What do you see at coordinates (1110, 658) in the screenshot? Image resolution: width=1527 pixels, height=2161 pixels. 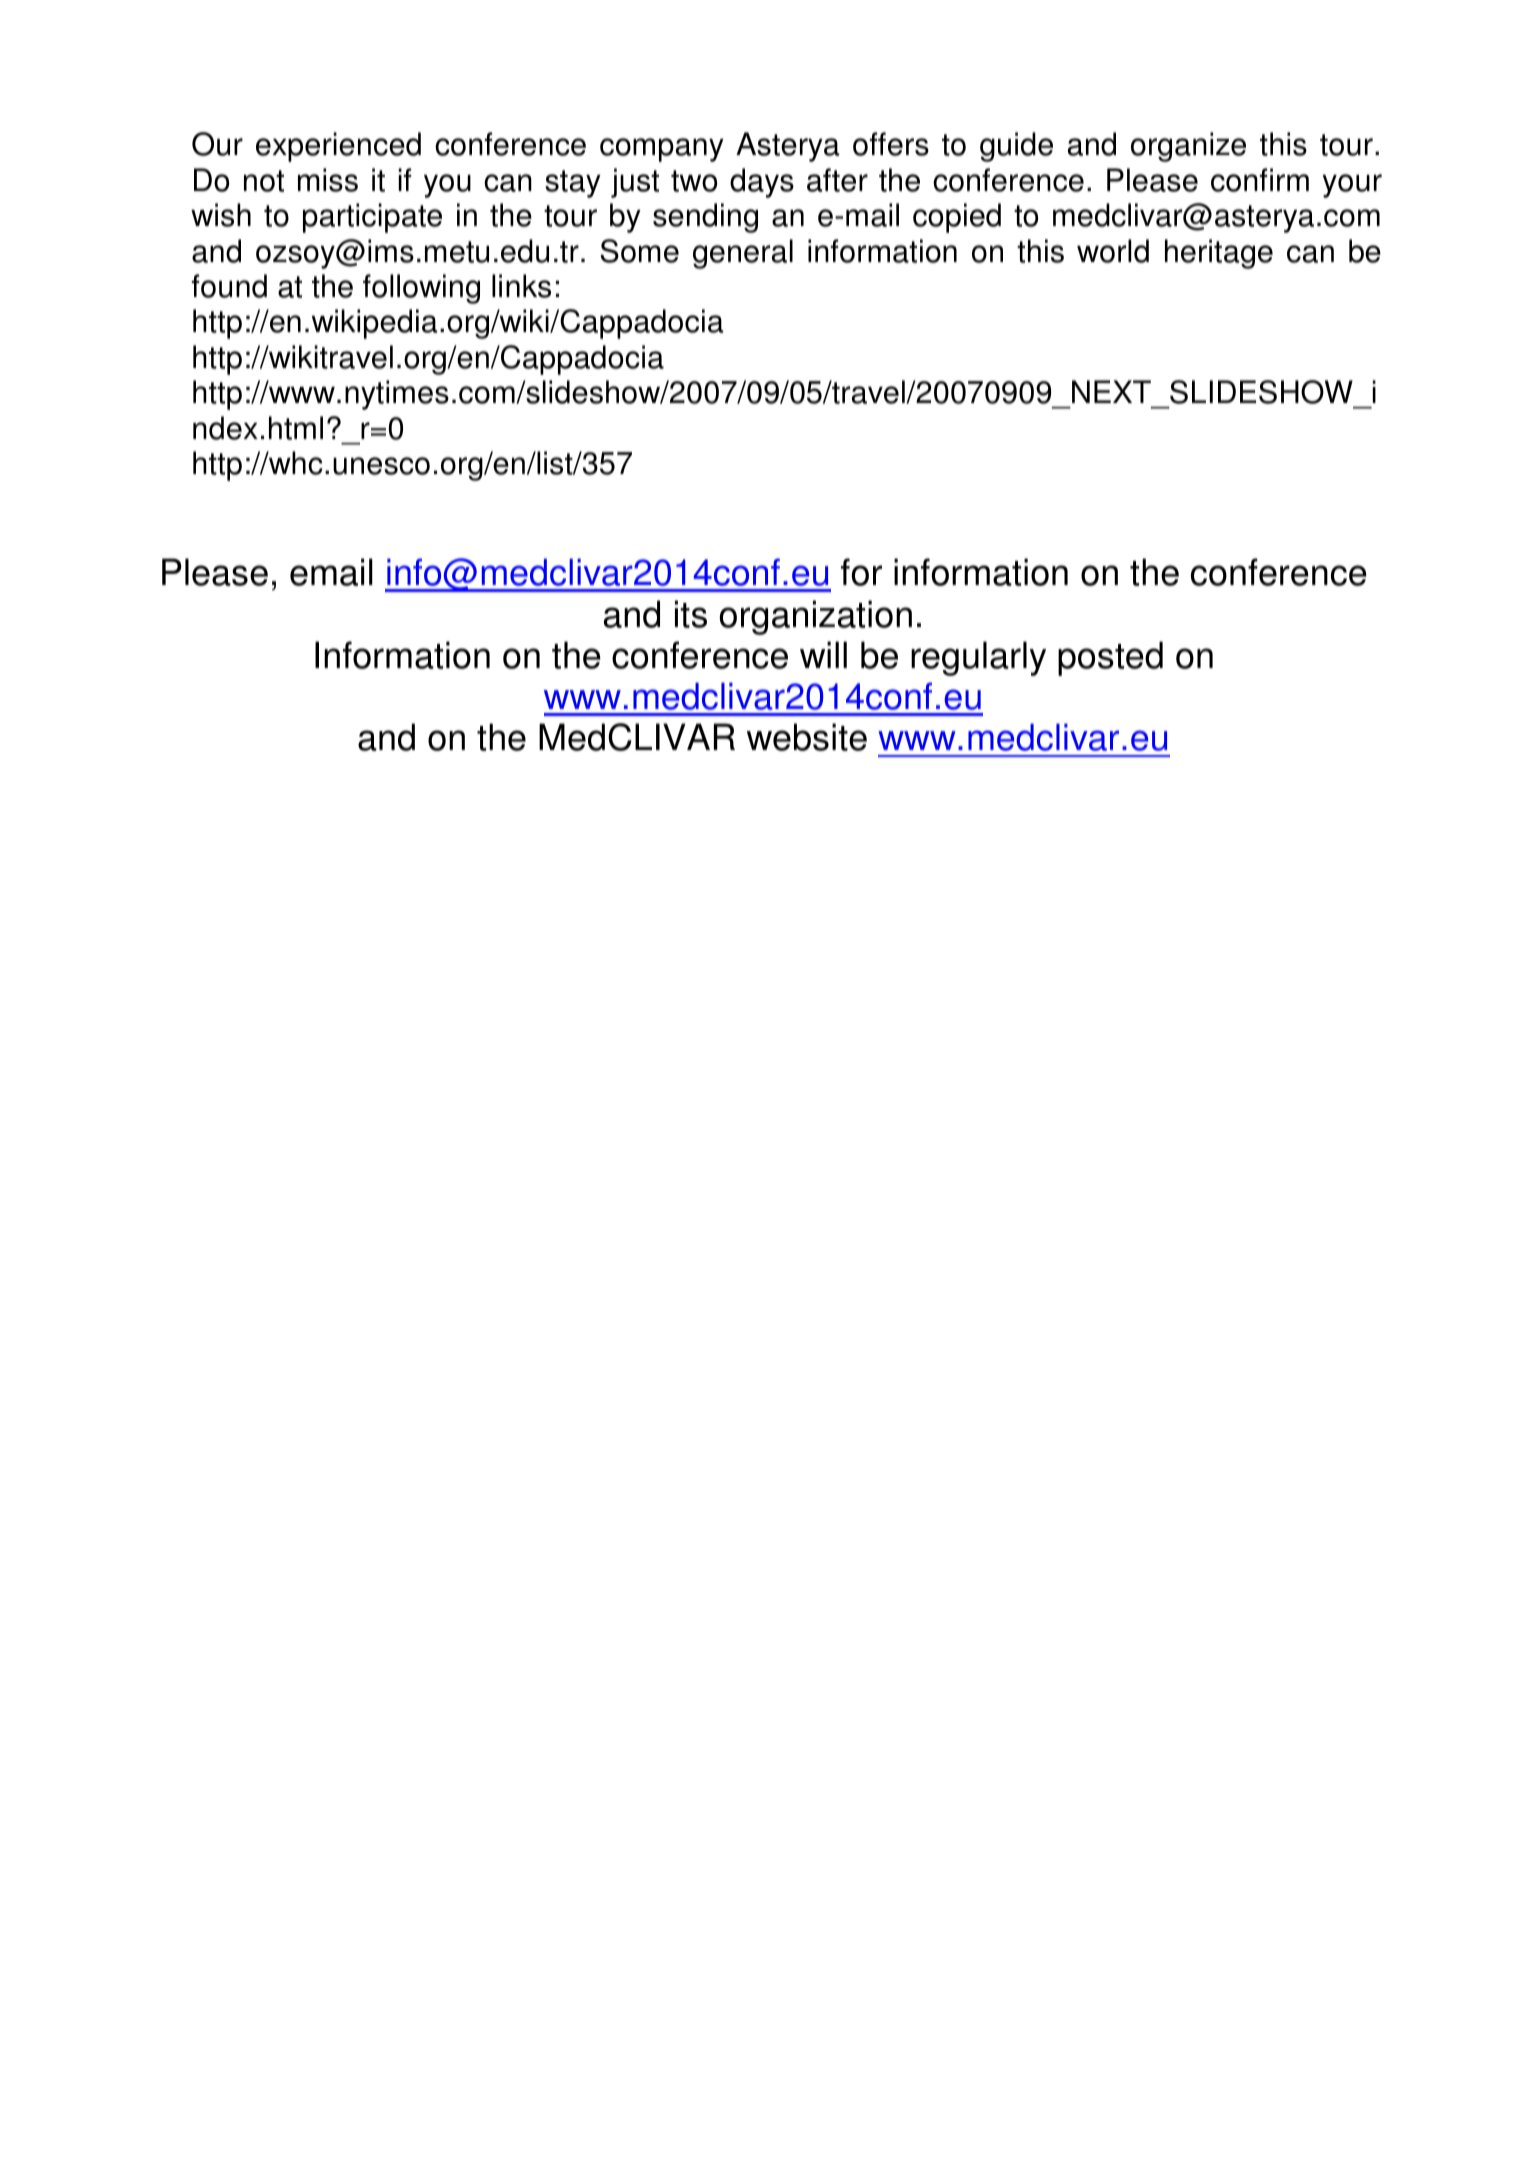 I see `posted` at bounding box center [1110, 658].
